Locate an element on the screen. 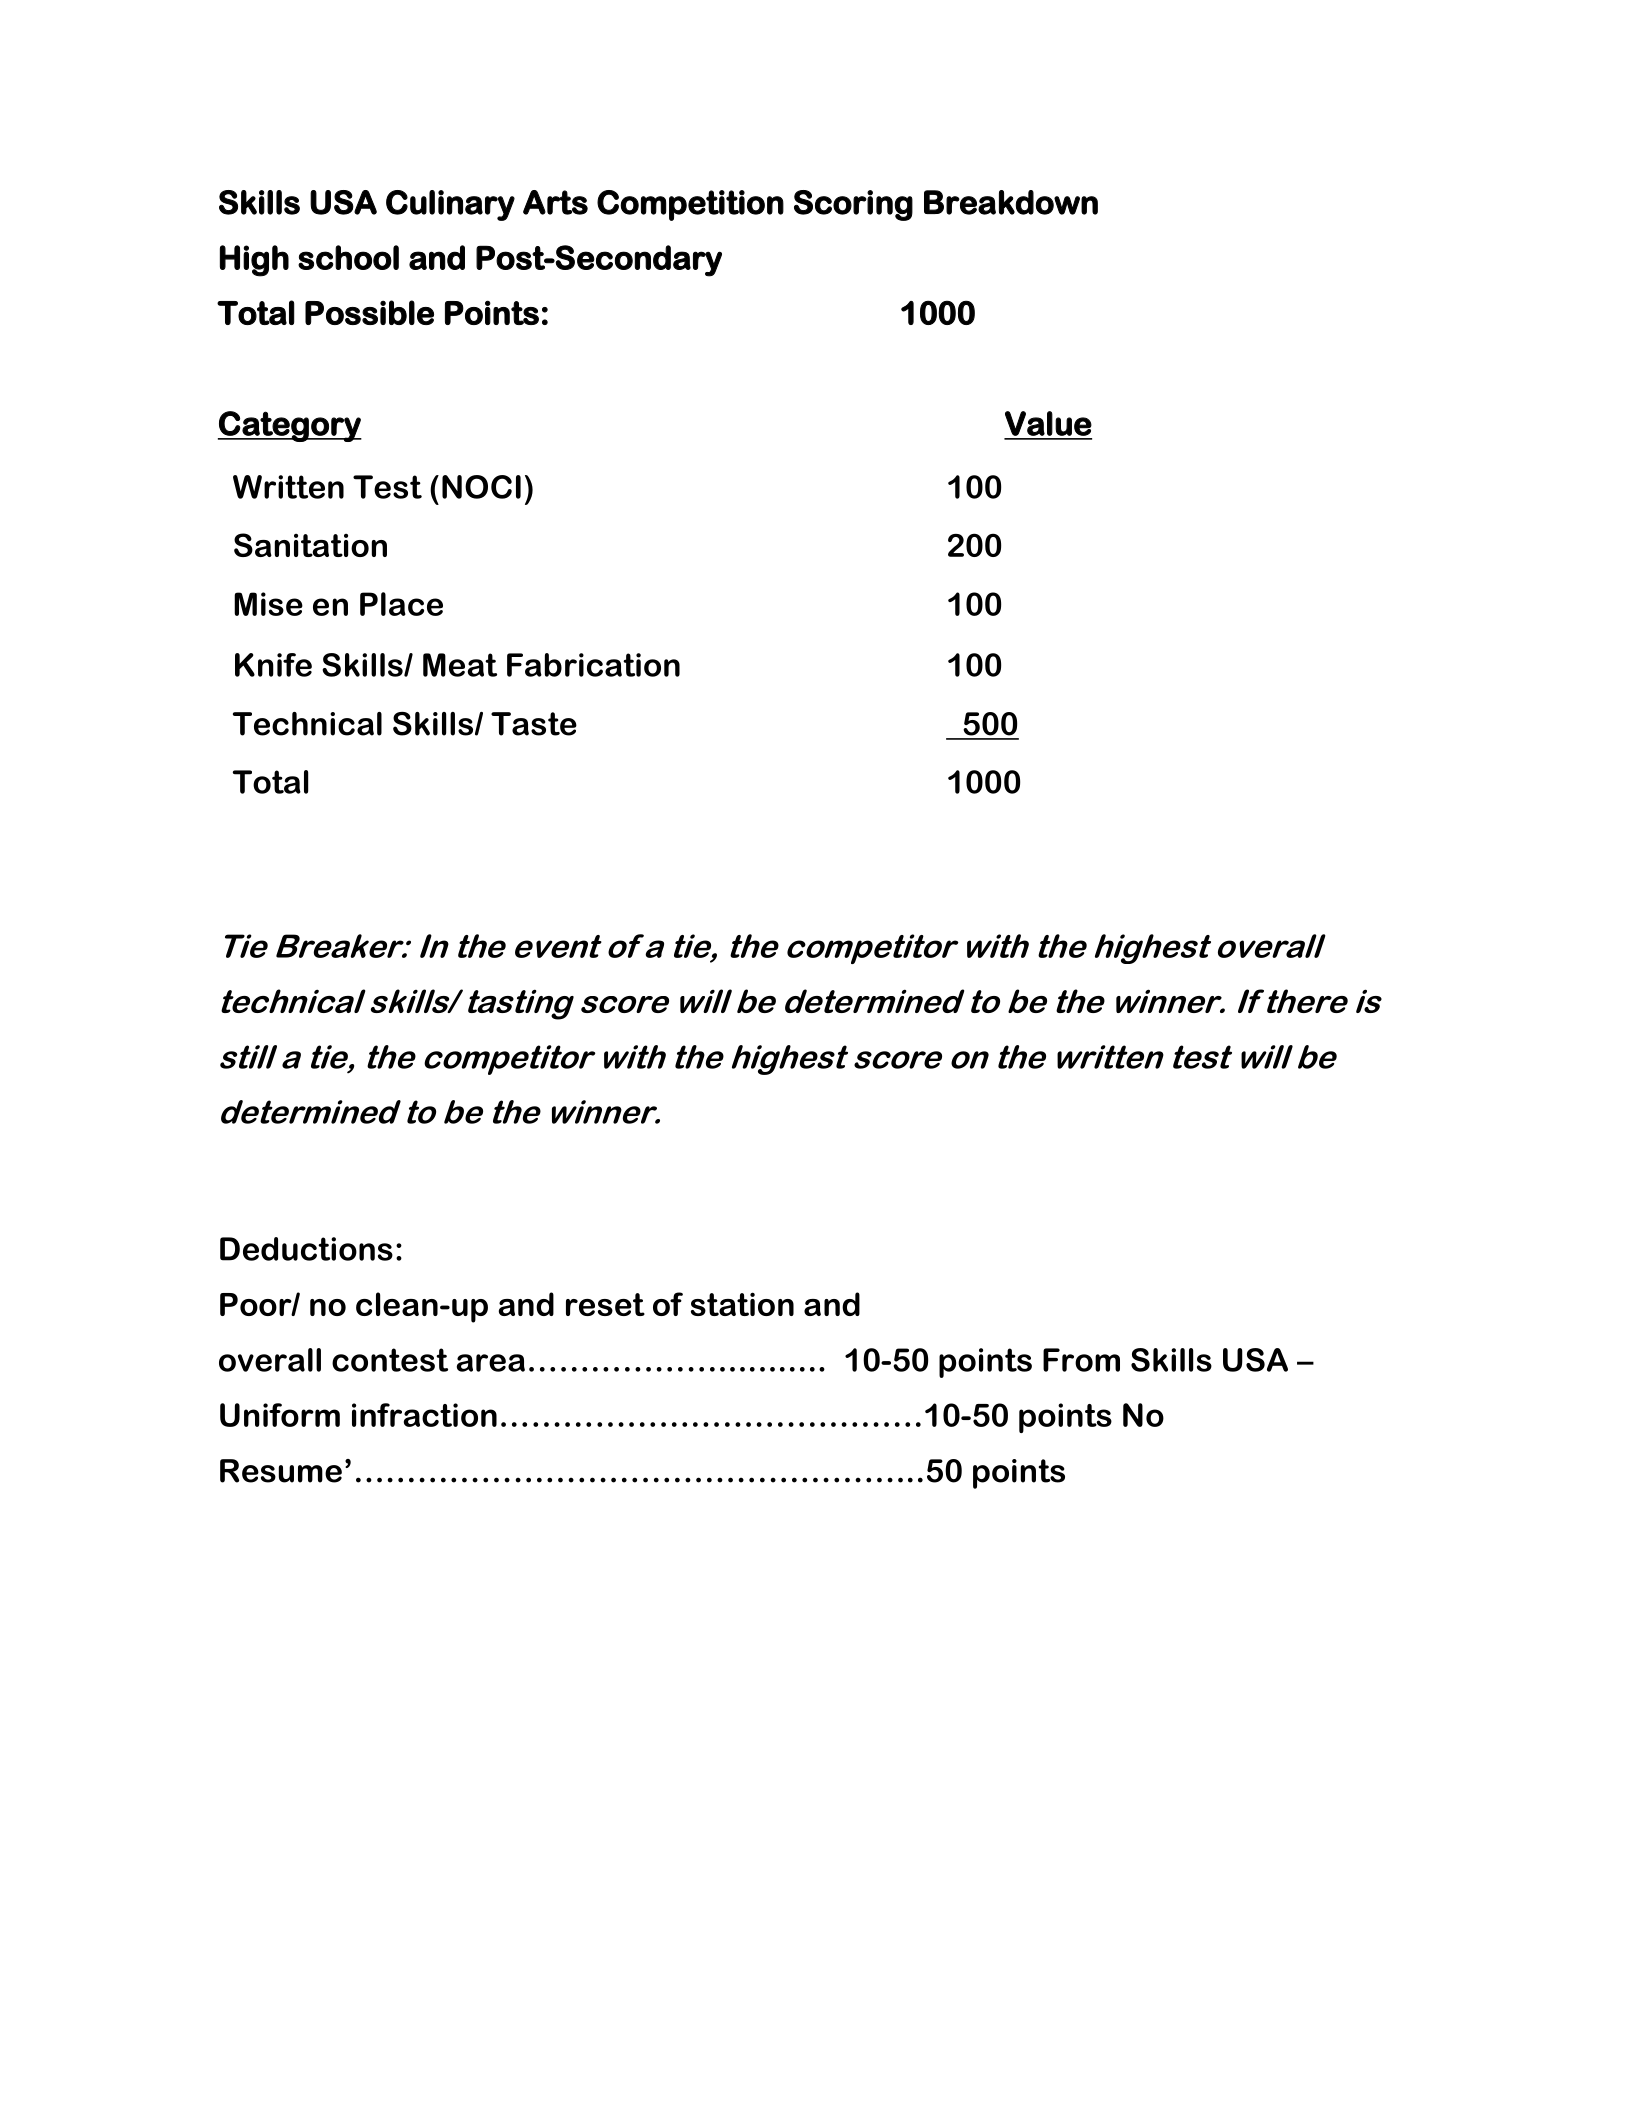  reset is located at coordinates (605, 1304).
